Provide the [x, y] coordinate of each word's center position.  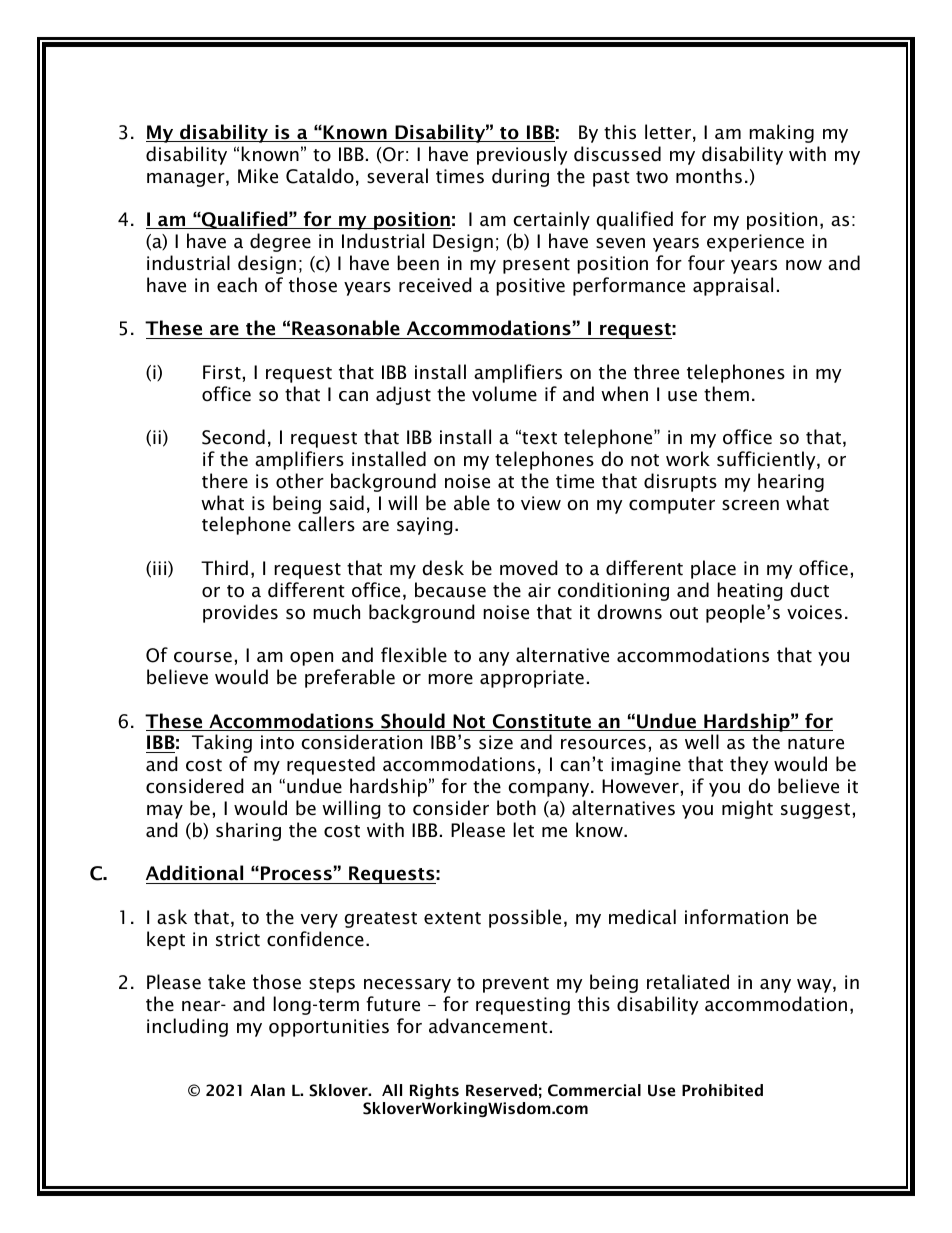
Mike [258, 176]
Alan [267, 1090]
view [541, 503]
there [225, 481]
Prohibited [722, 1090]
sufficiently [767, 460]
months [709, 176]
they [749, 765]
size [496, 742]
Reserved [501, 1090]
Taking [222, 743]
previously [522, 155]
